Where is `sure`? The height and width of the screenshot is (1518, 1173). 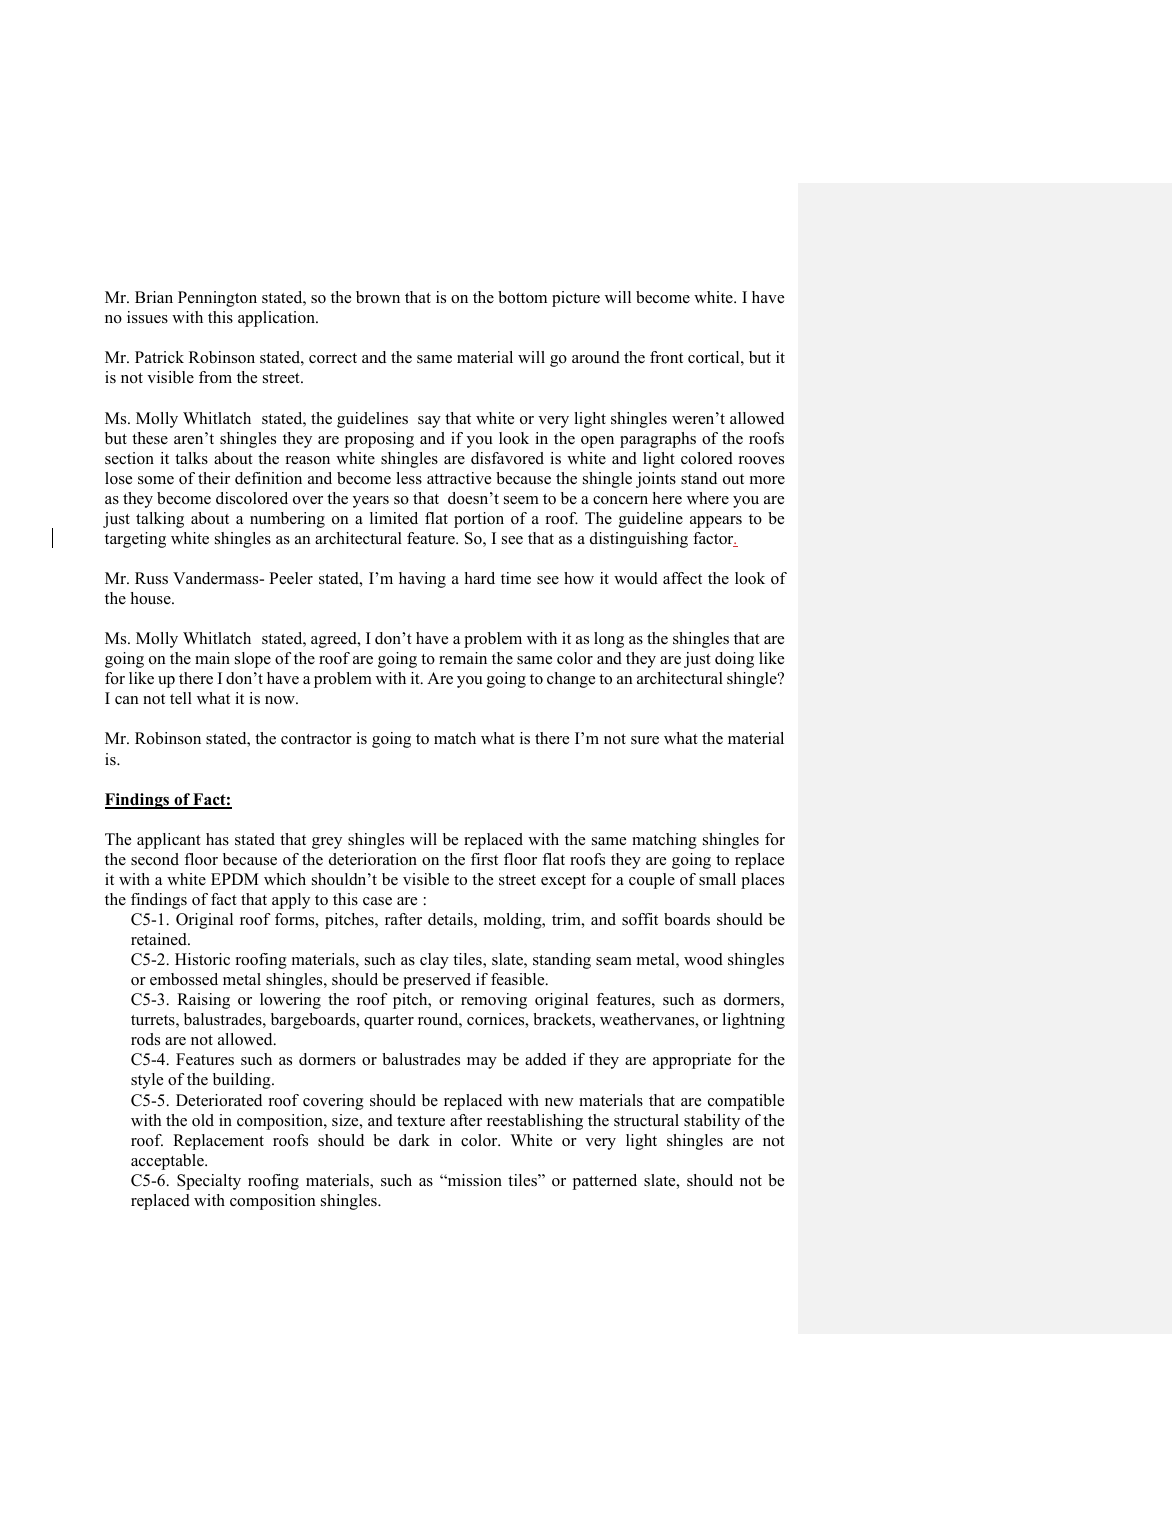
sure is located at coordinates (645, 740).
